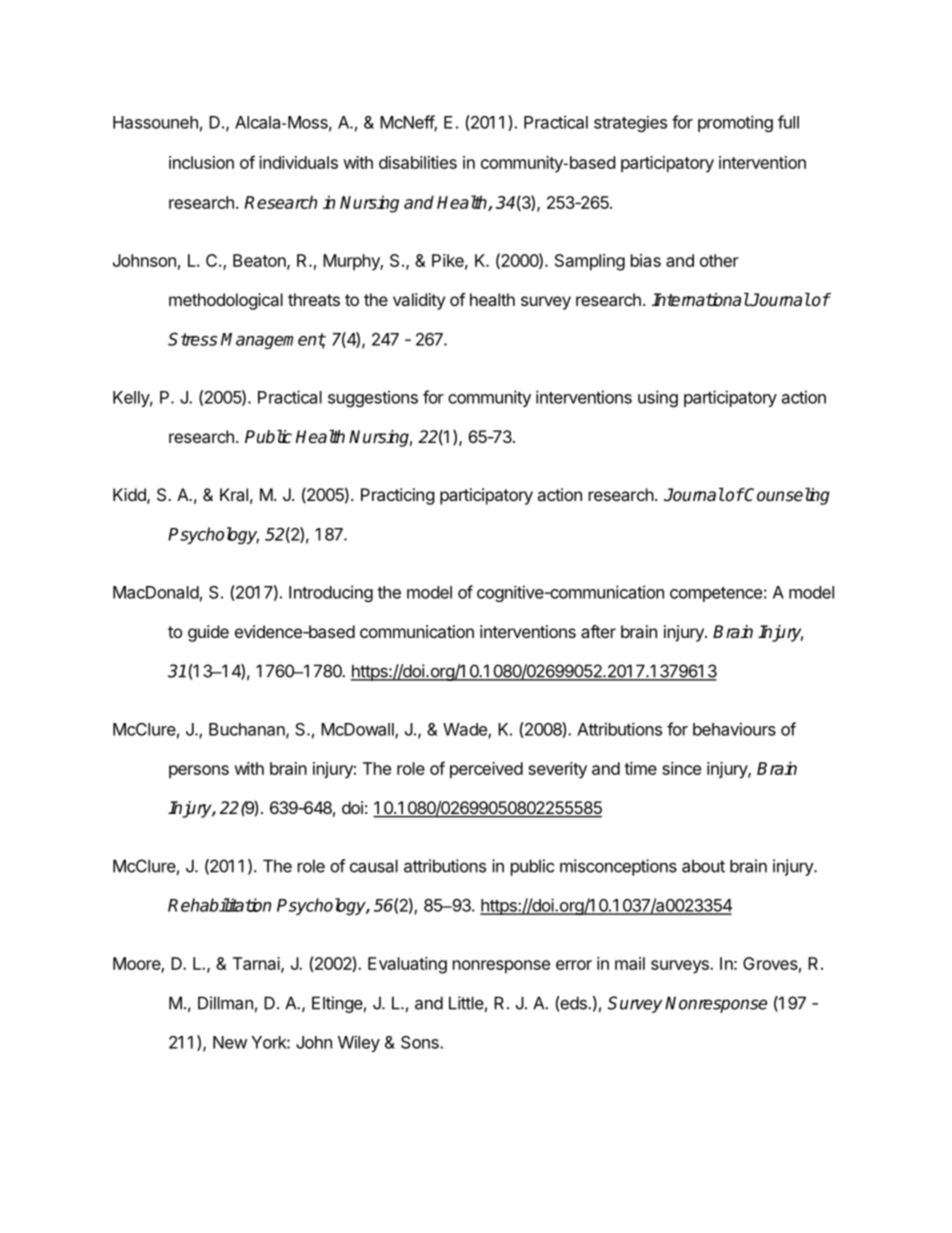  I want to click on New, so click(230, 1042).
